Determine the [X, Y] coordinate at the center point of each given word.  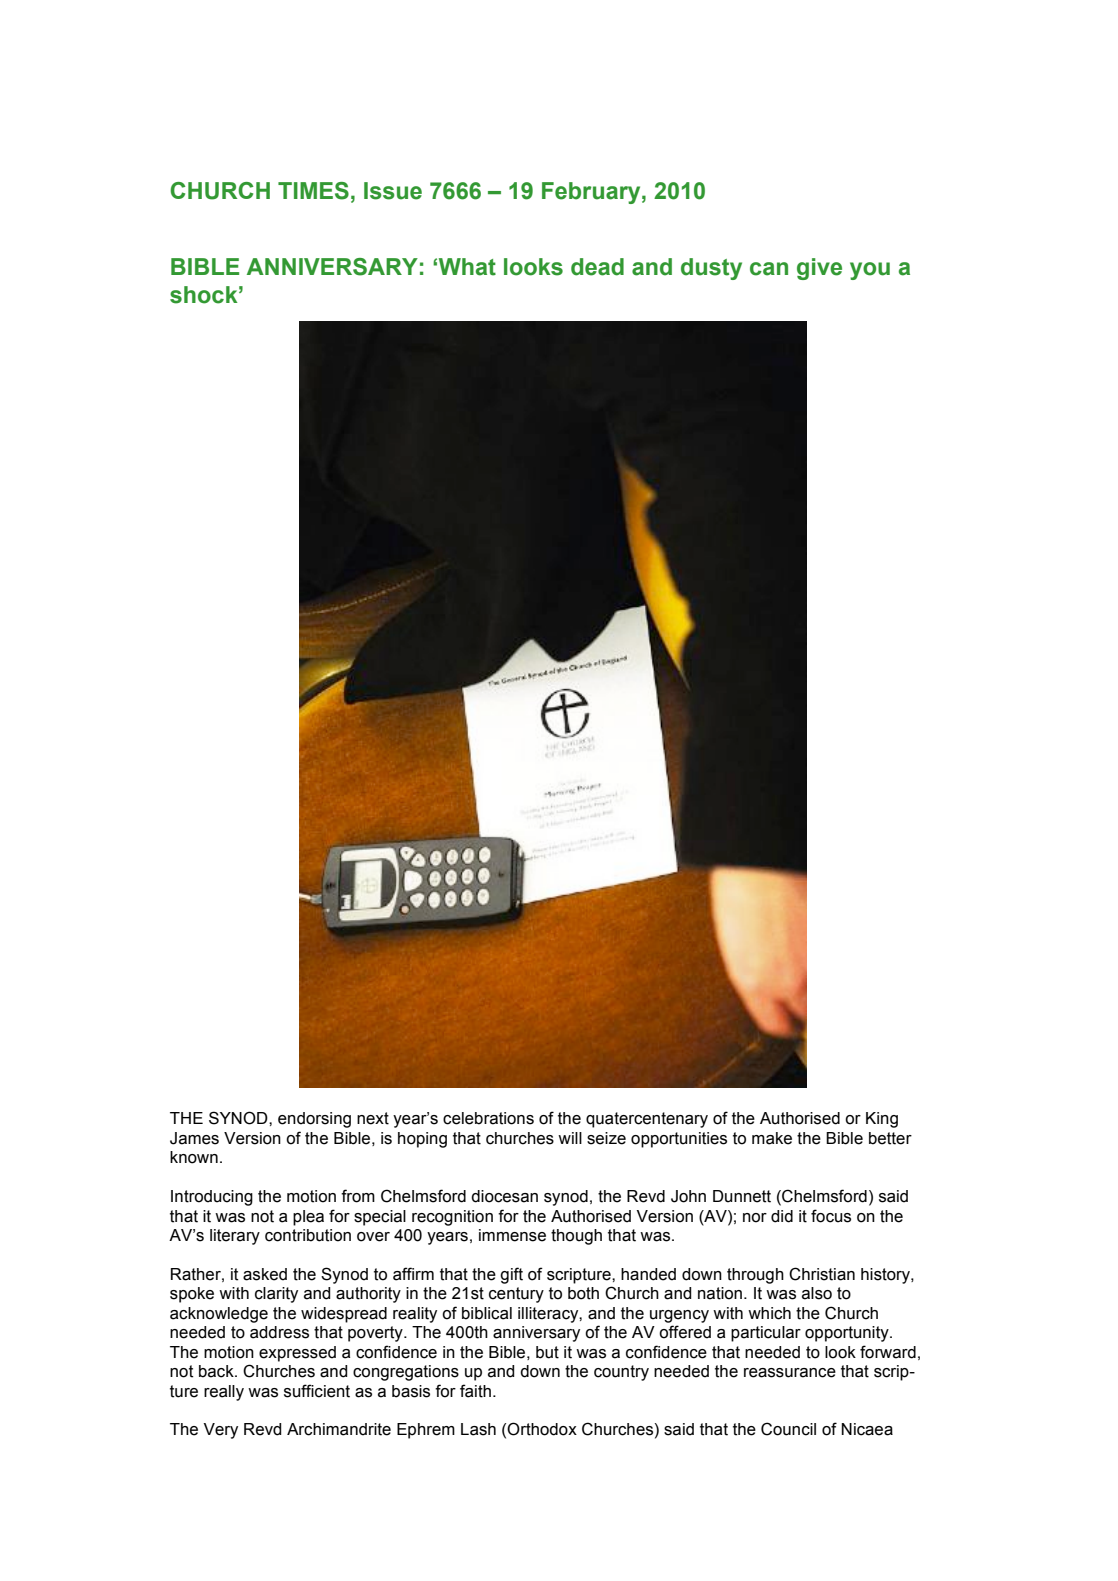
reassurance [790, 1373]
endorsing [314, 1120]
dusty [711, 269]
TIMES [313, 191]
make [772, 1138]
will [570, 1138]
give [819, 269]
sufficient [317, 1391]
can [769, 269]
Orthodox [542, 1429]
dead [597, 267]
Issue [393, 191]
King [882, 1120]
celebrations [488, 1118]
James [194, 1138]
